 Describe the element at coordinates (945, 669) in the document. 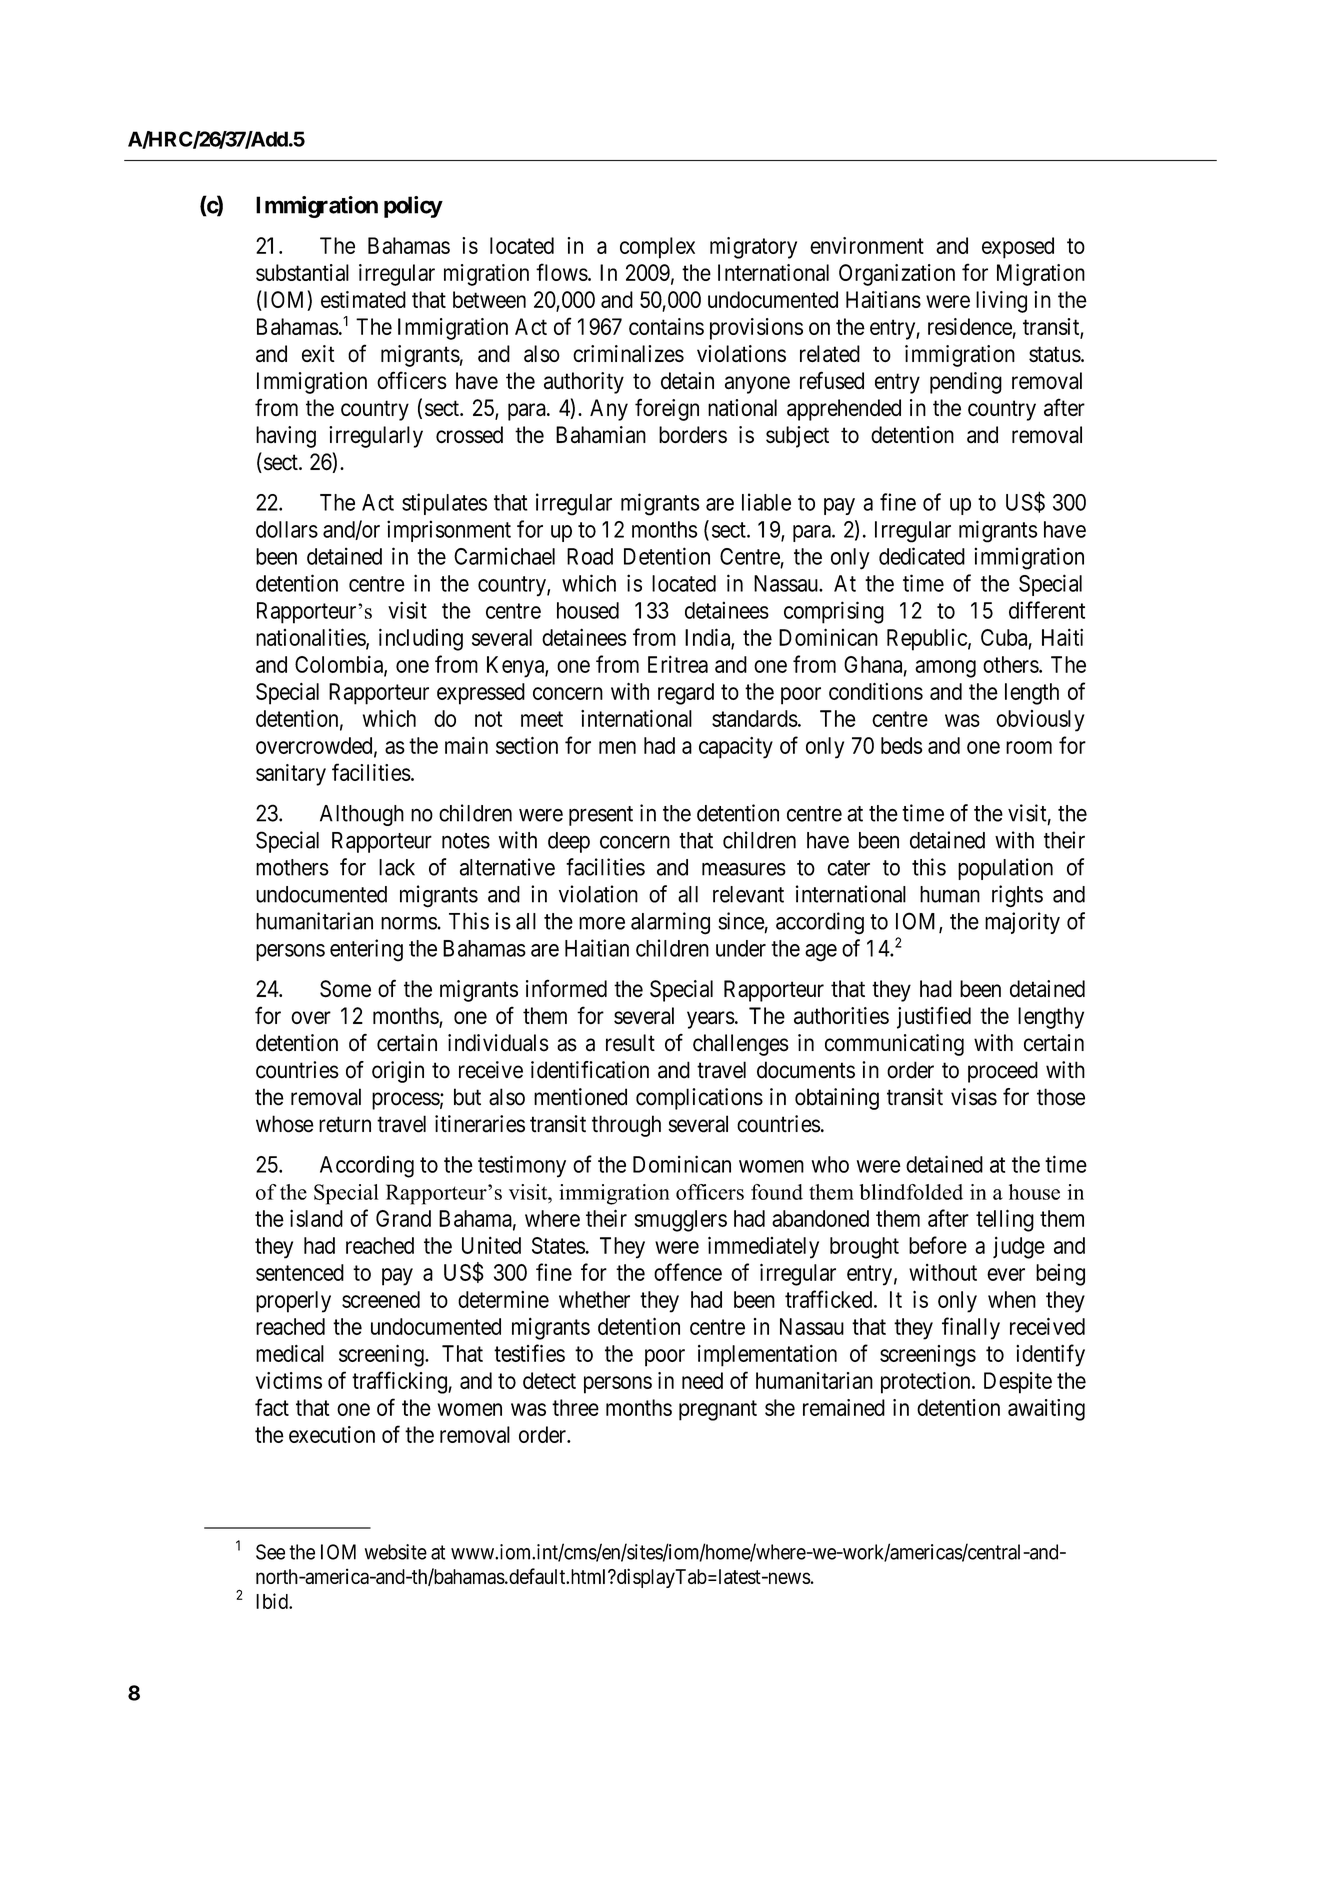

I see `among` at that location.
